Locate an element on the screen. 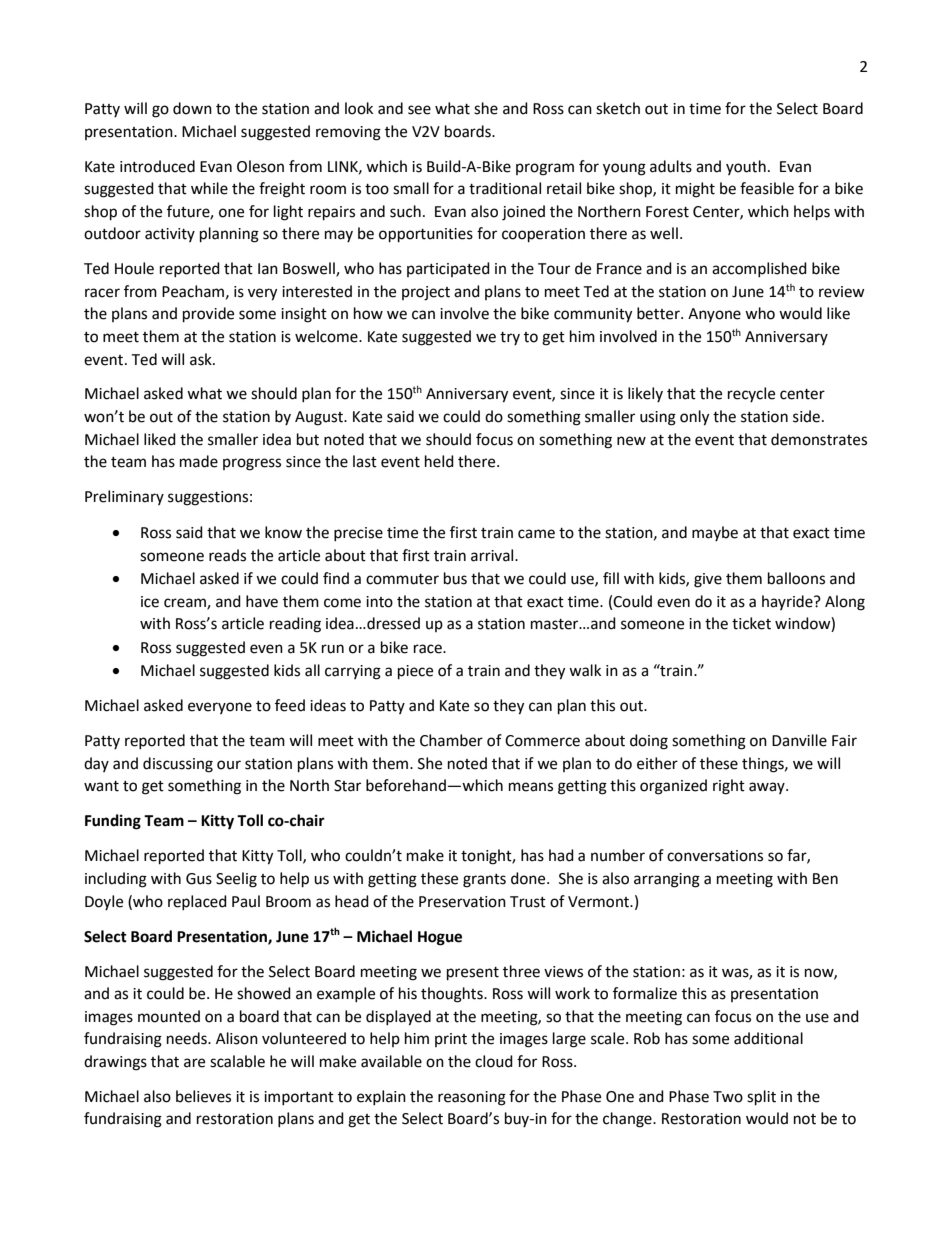 The height and width of the screenshot is (1233, 952). ticket is located at coordinates (751, 623).
